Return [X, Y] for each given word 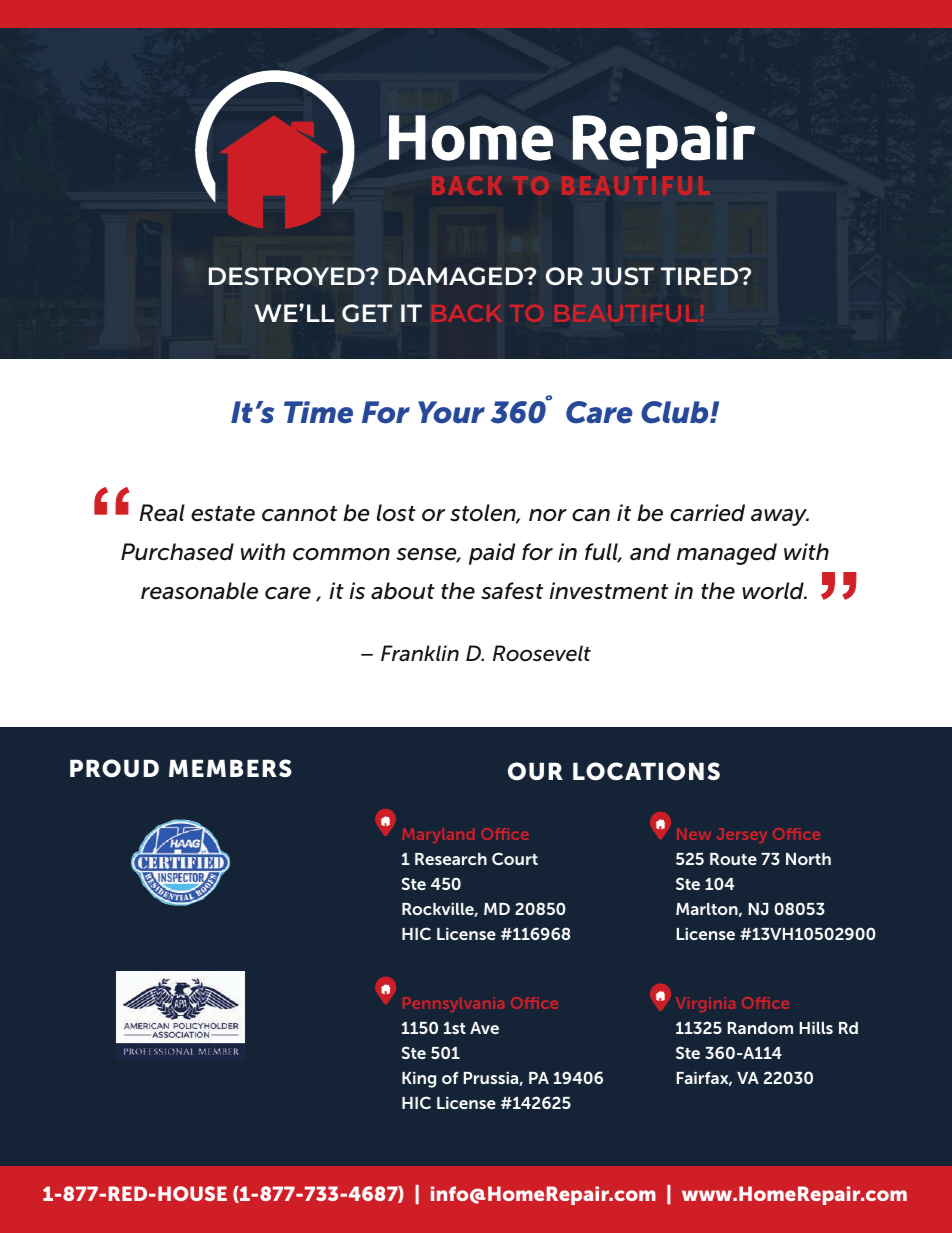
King [419, 1080]
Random [760, 1028]
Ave [484, 1028]
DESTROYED [288, 276]
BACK [467, 313]
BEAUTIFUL [628, 313]
